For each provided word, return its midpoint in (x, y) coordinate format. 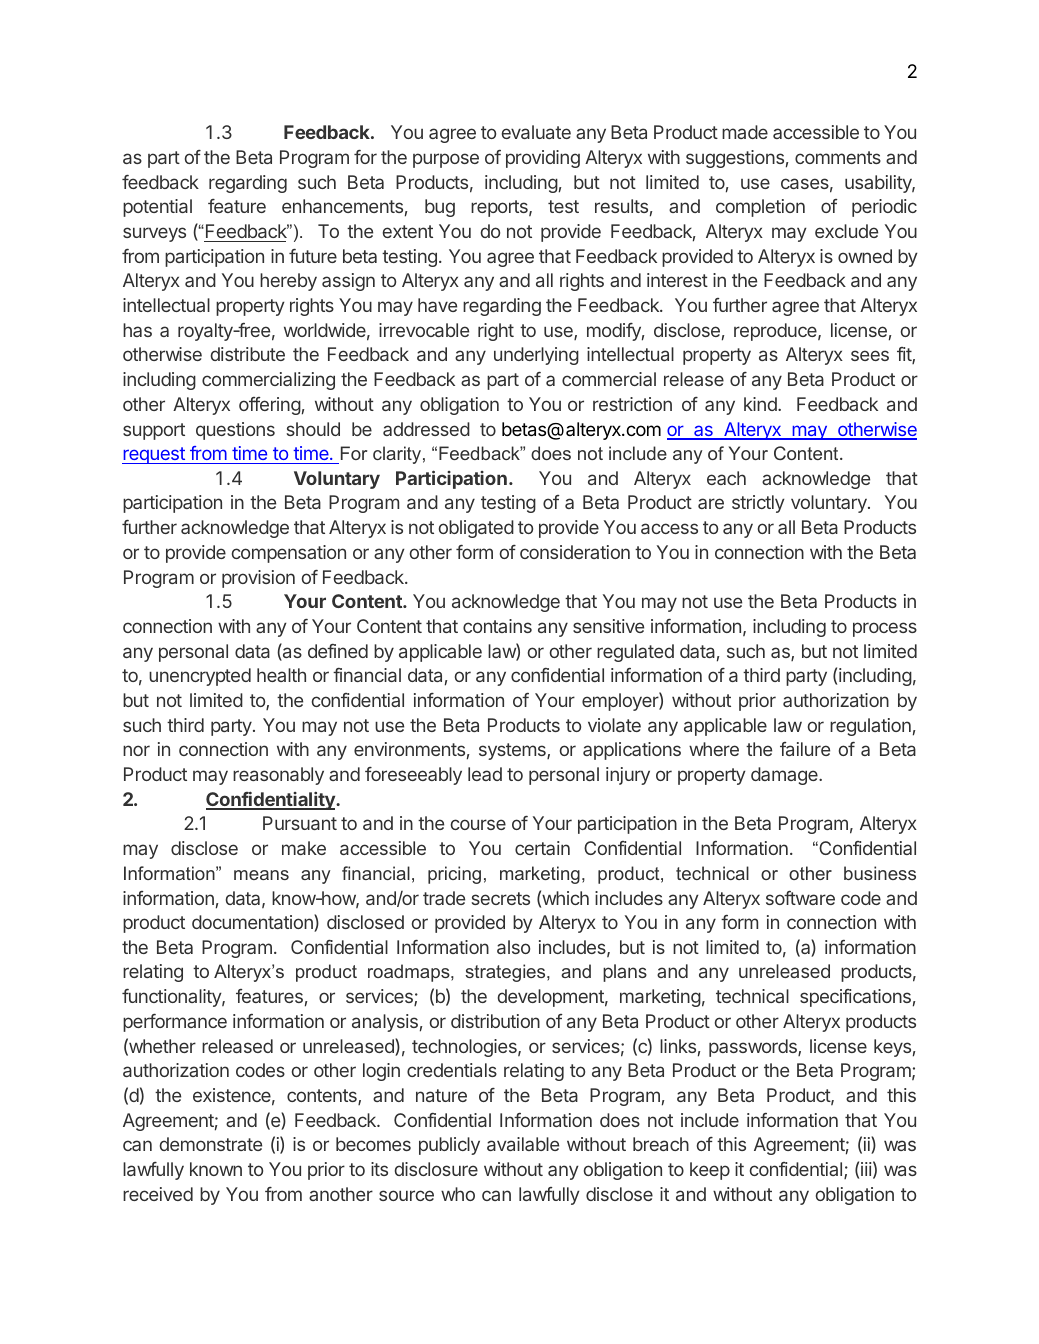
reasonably (278, 776)
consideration (575, 552)
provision (258, 579)
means (261, 875)
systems (513, 751)
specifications (855, 998)
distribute (248, 354)
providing (543, 159)
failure (805, 749)
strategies (506, 973)
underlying (536, 356)
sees (870, 355)
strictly (758, 504)
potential (157, 208)
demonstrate (211, 1144)
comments (838, 157)
